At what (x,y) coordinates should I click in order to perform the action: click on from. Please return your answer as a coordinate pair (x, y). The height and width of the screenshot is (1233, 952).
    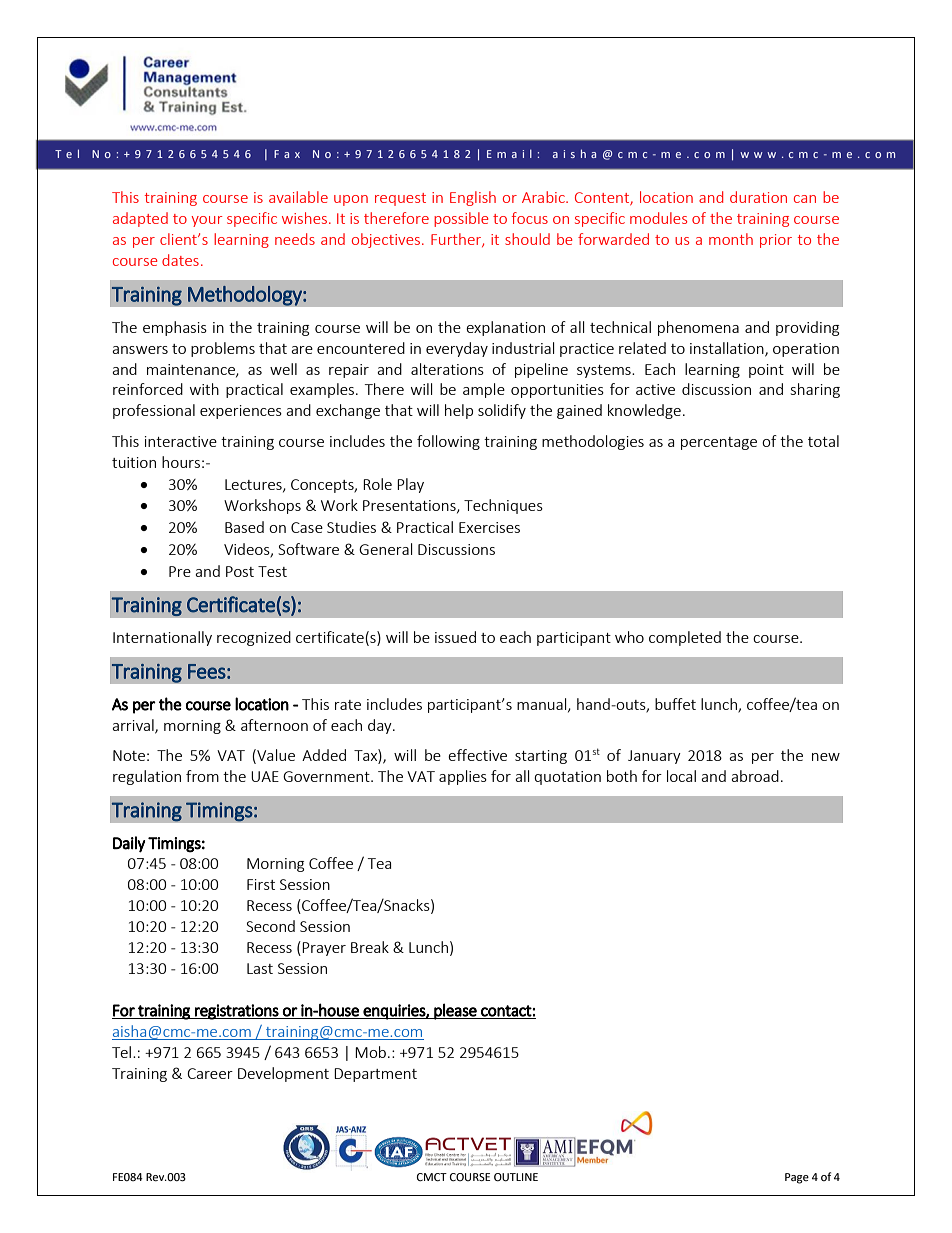
    Looking at the image, I should click on (202, 776).
